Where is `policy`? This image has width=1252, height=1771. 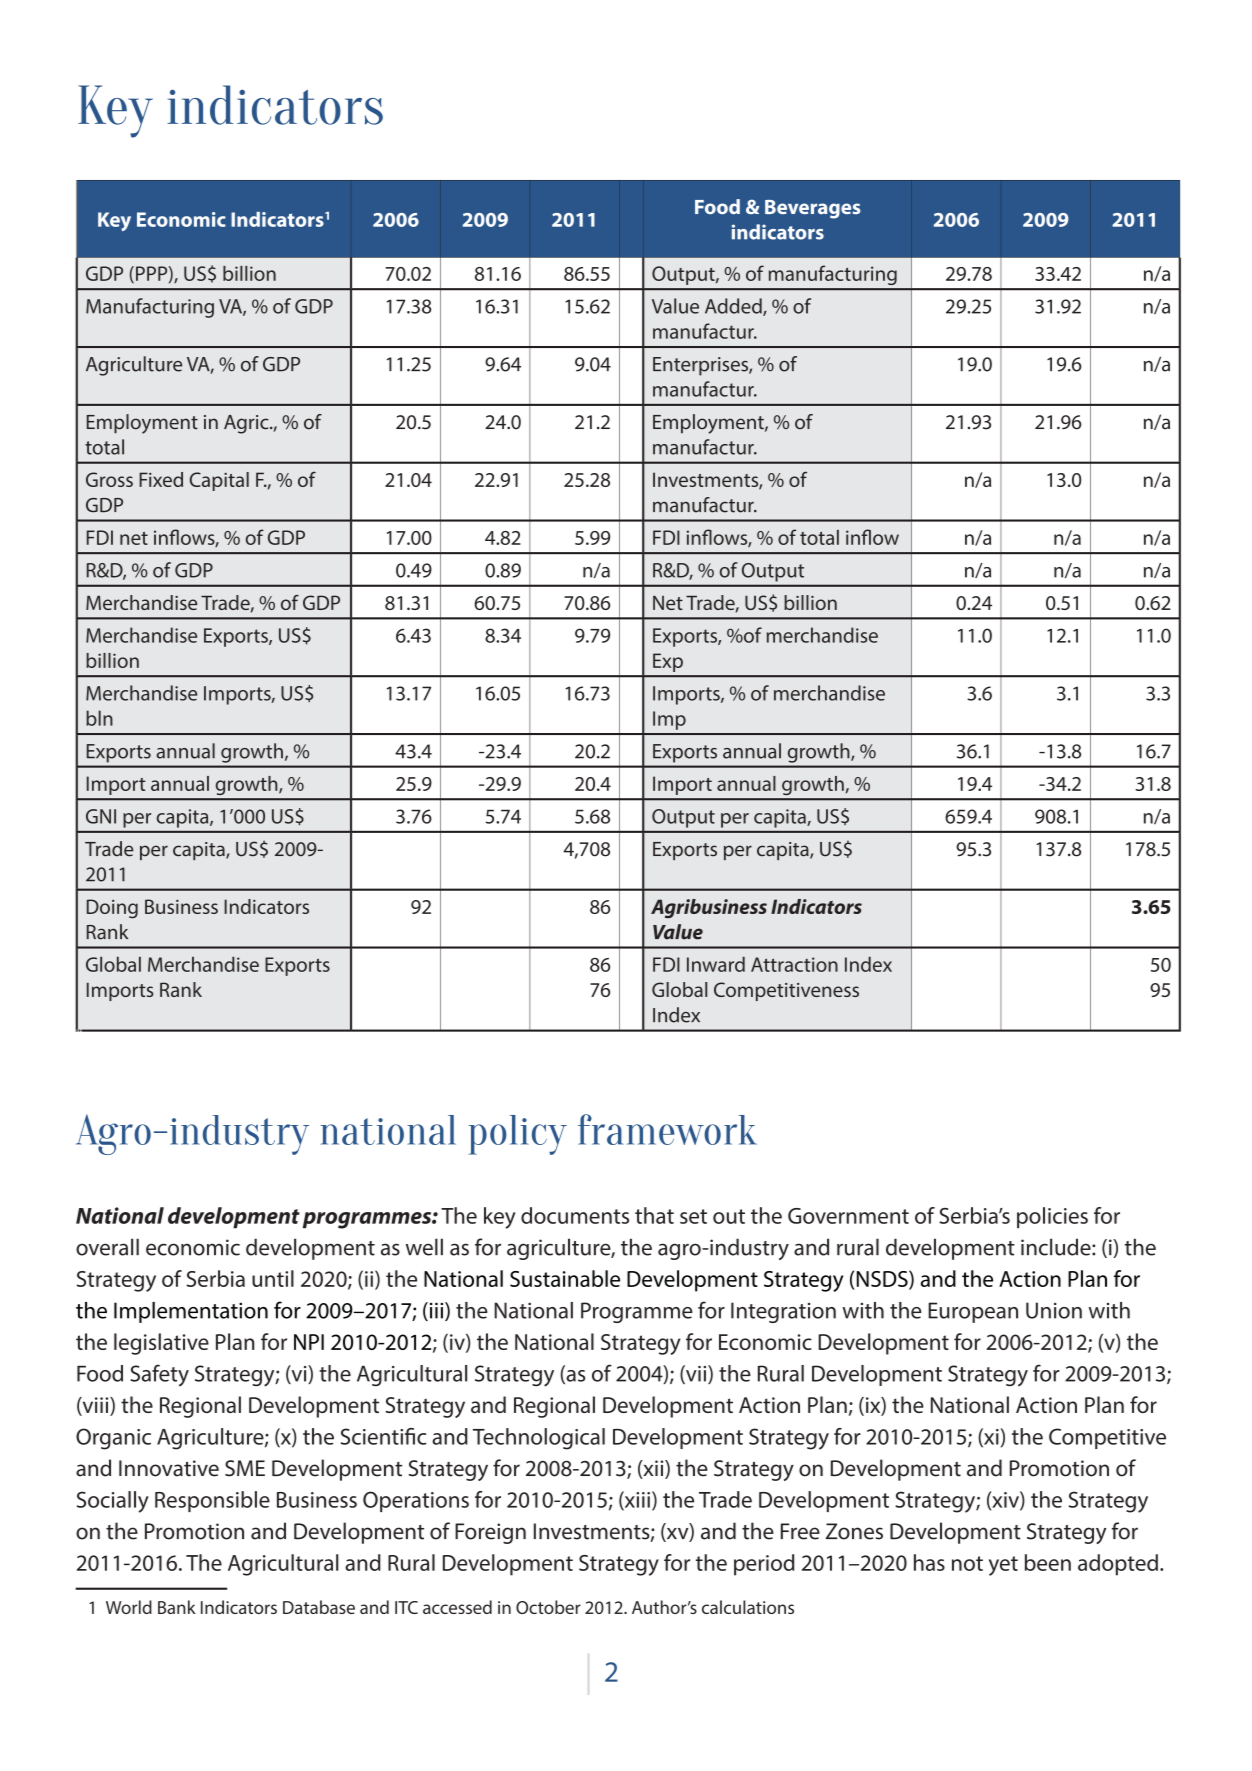
policy is located at coordinates (518, 1135).
